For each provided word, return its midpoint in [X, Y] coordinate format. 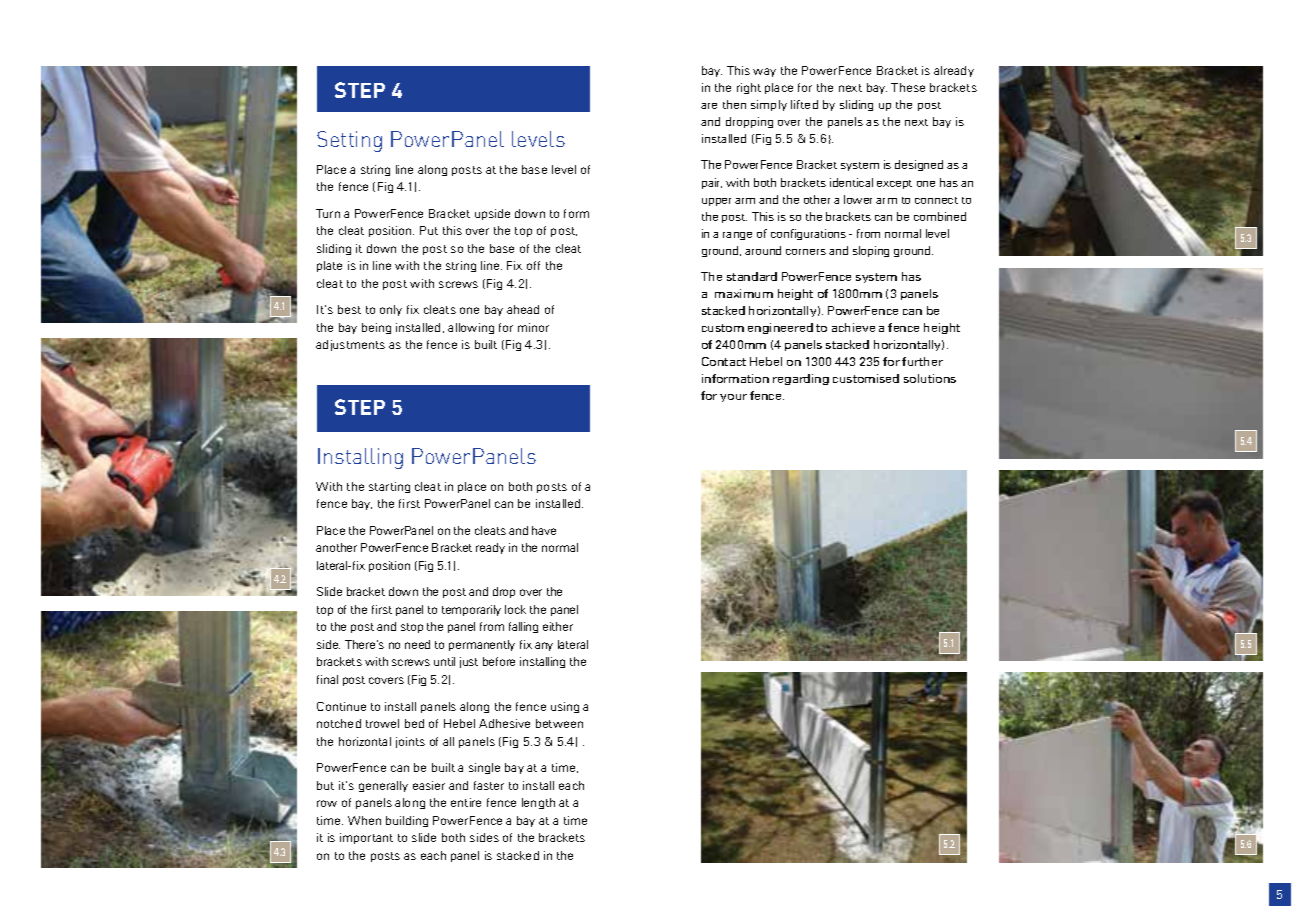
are [709, 106]
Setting [349, 141]
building [407, 821]
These [908, 87]
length [538, 803]
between [559, 723]
